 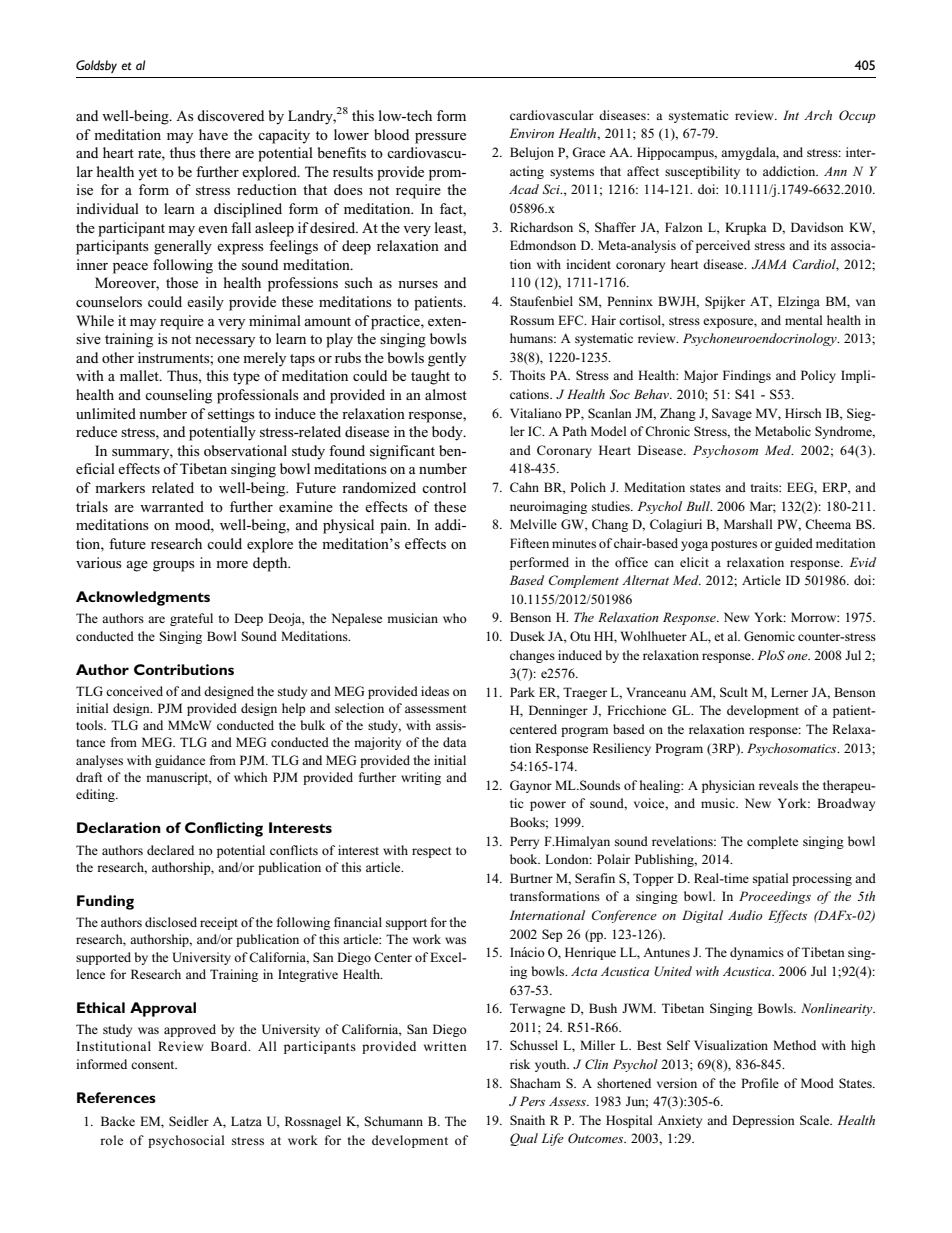 I want to click on pressure, so click(x=440, y=138).
